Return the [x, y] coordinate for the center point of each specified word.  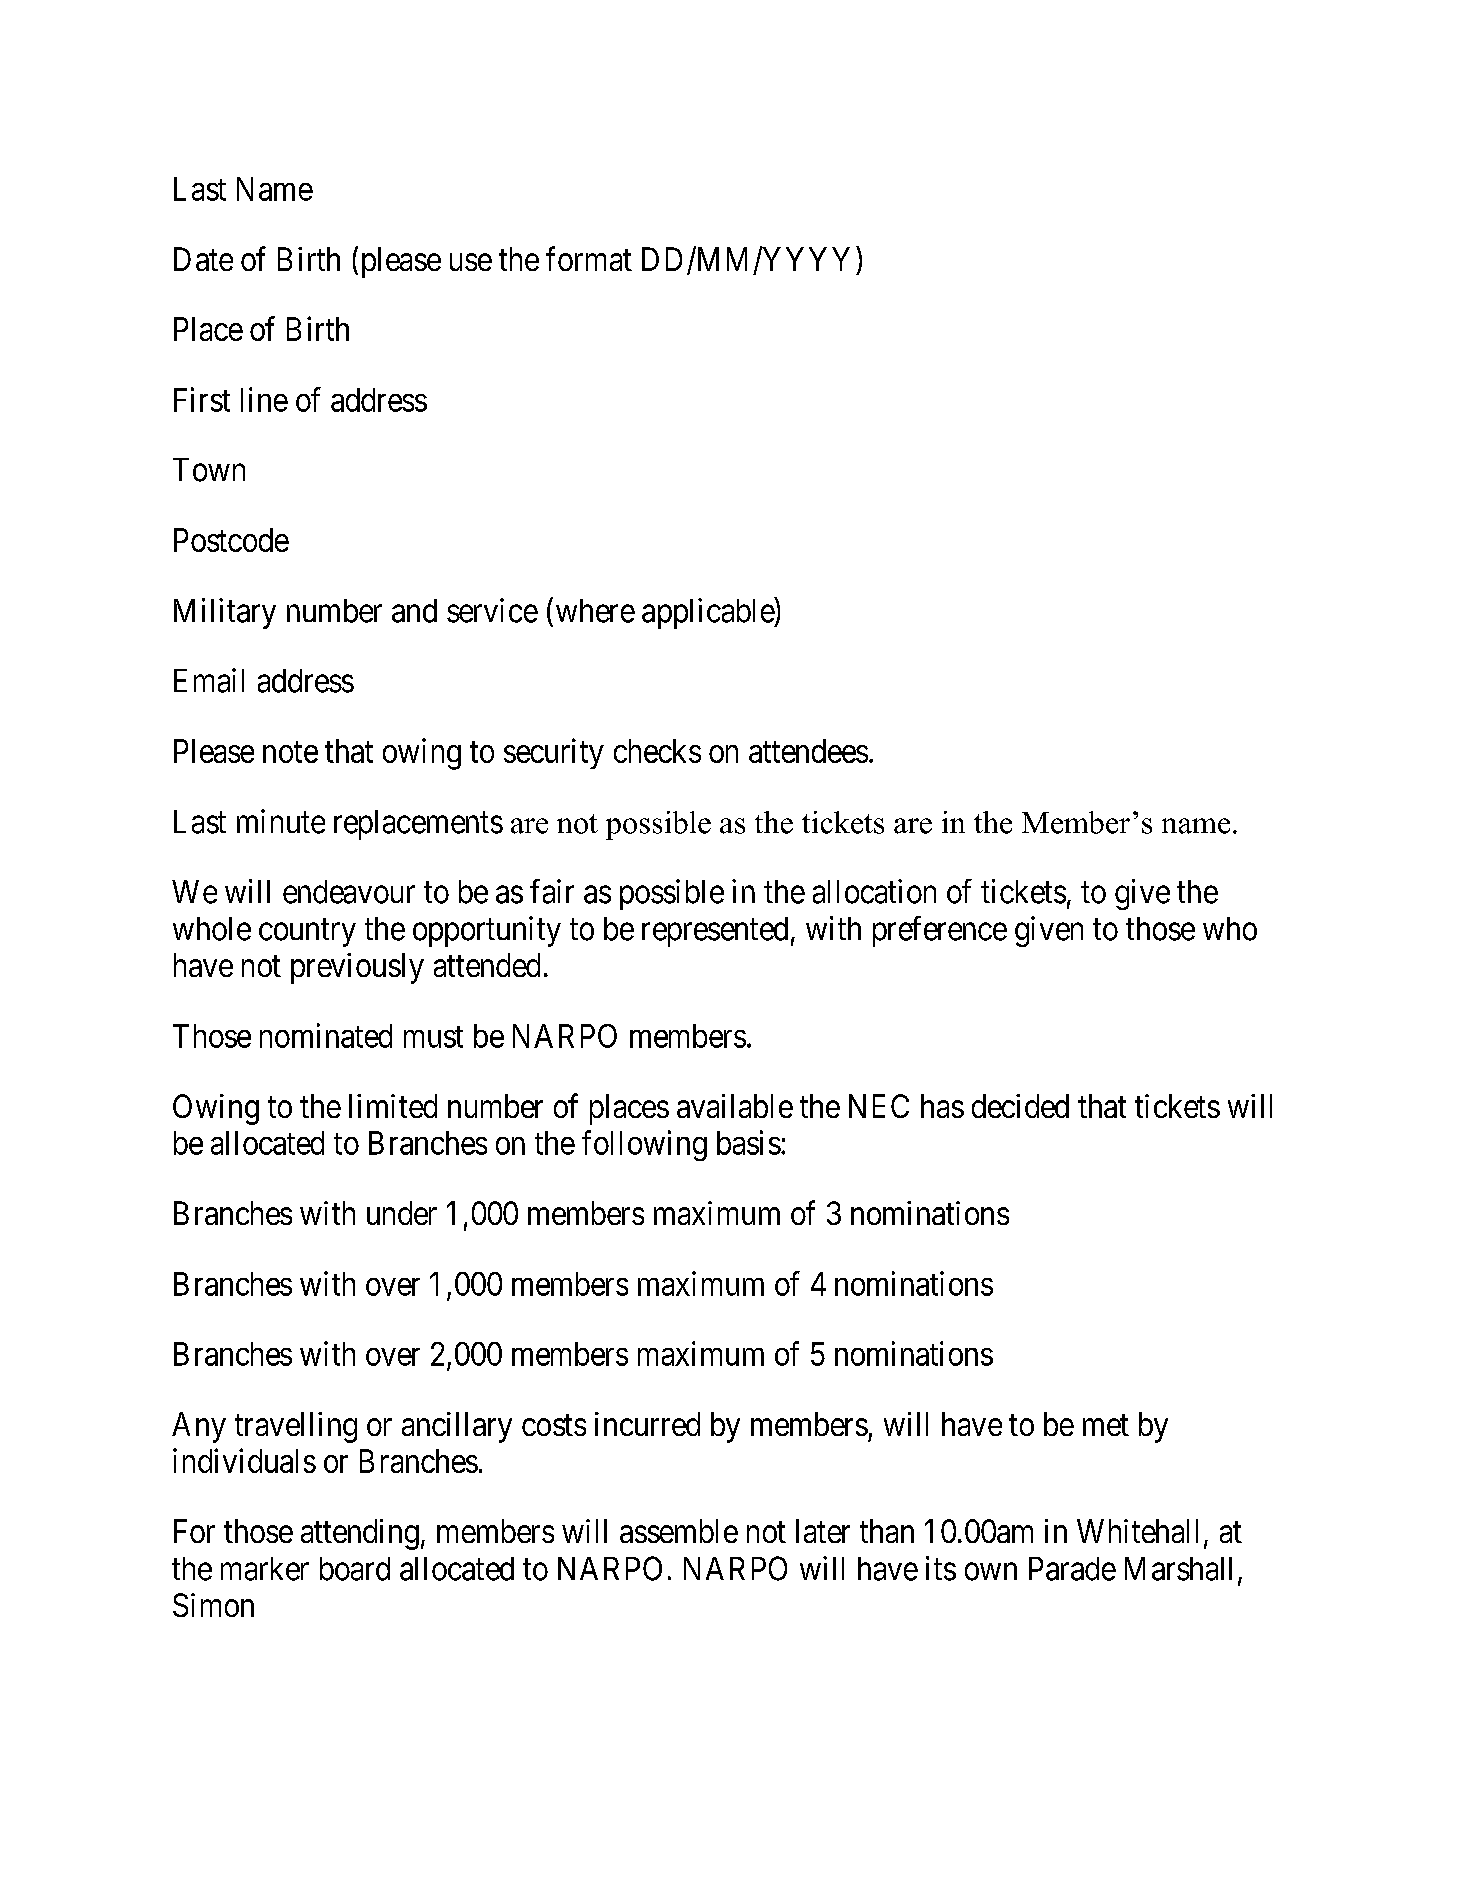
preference [940, 931]
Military [225, 613]
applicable [708, 613]
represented [715, 932]
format [589, 258]
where [595, 611]
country [307, 933]
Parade [1072, 1569]
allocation [874, 891]
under [402, 1213]
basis [749, 1142]
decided [1020, 1106]
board [355, 1569]
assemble [679, 1531]
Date [203, 259]
